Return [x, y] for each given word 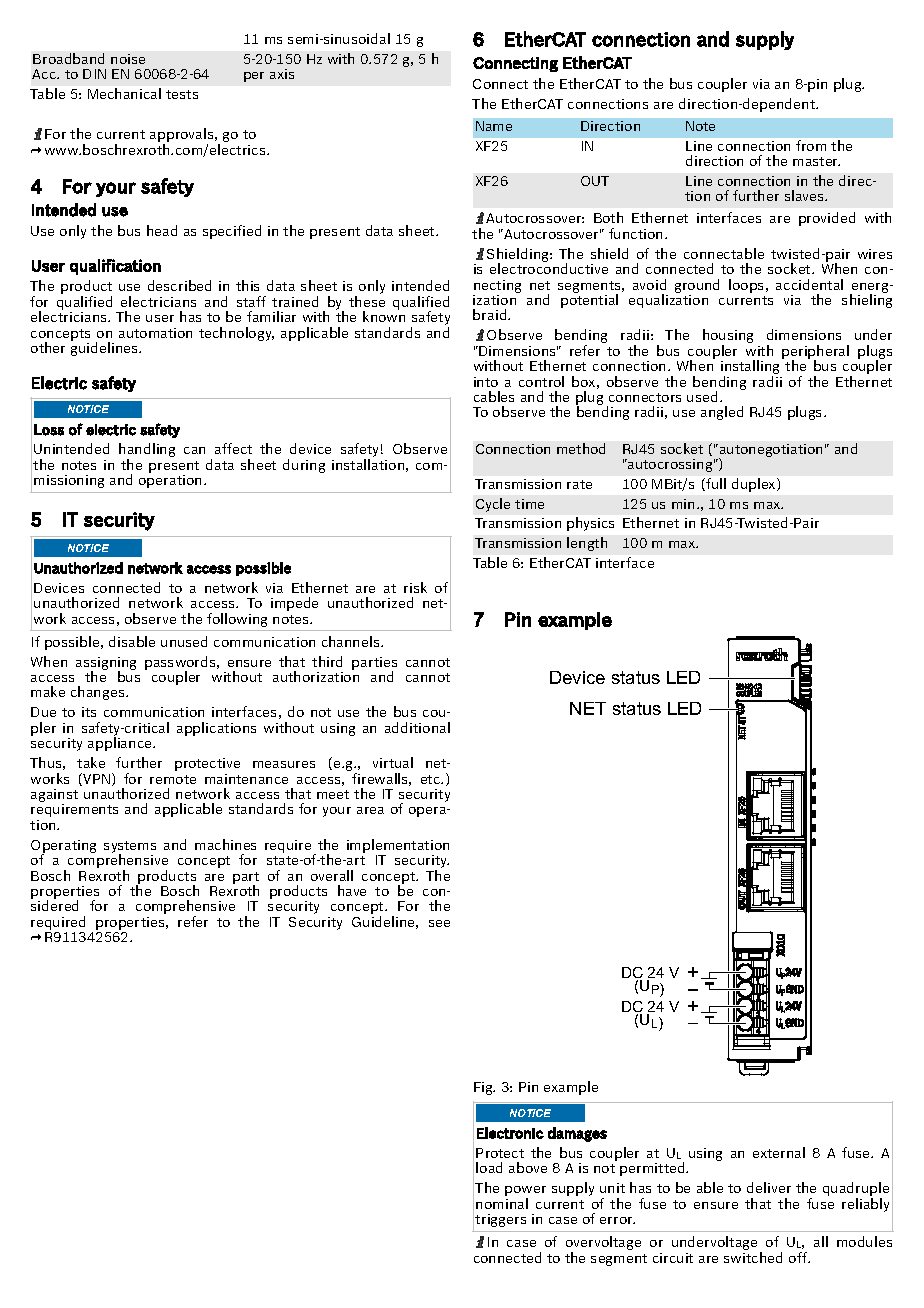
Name [494, 126]
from [811, 145]
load [489, 1167]
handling [147, 451]
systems [130, 848]
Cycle [493, 505]
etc [432, 779]
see [439, 923]
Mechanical [124, 93]
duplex [755, 485]
